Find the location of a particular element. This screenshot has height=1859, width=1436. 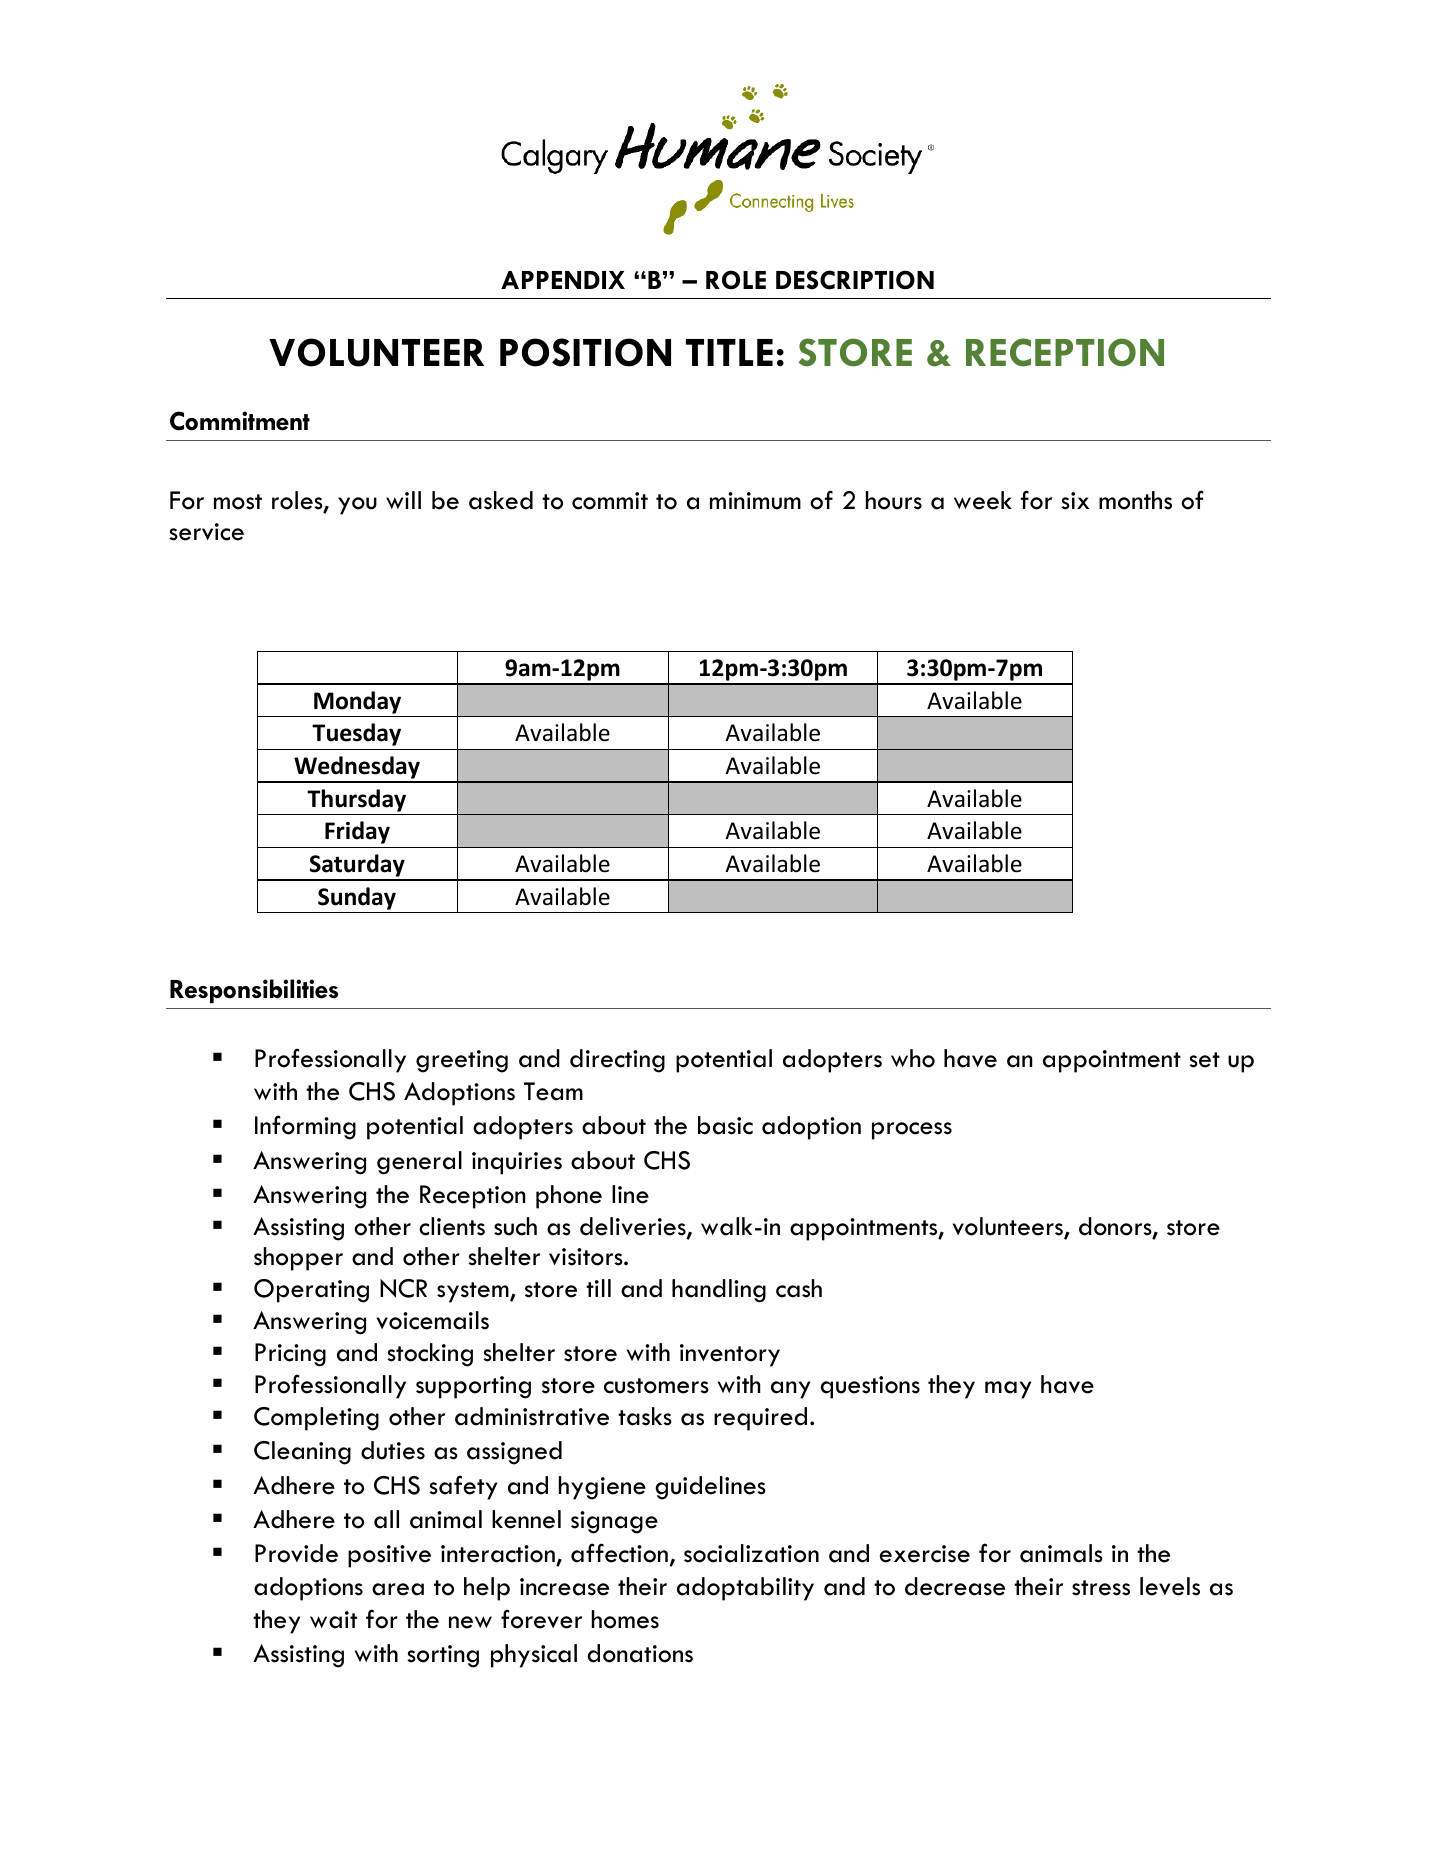

APPENDIX is located at coordinates (563, 280).
